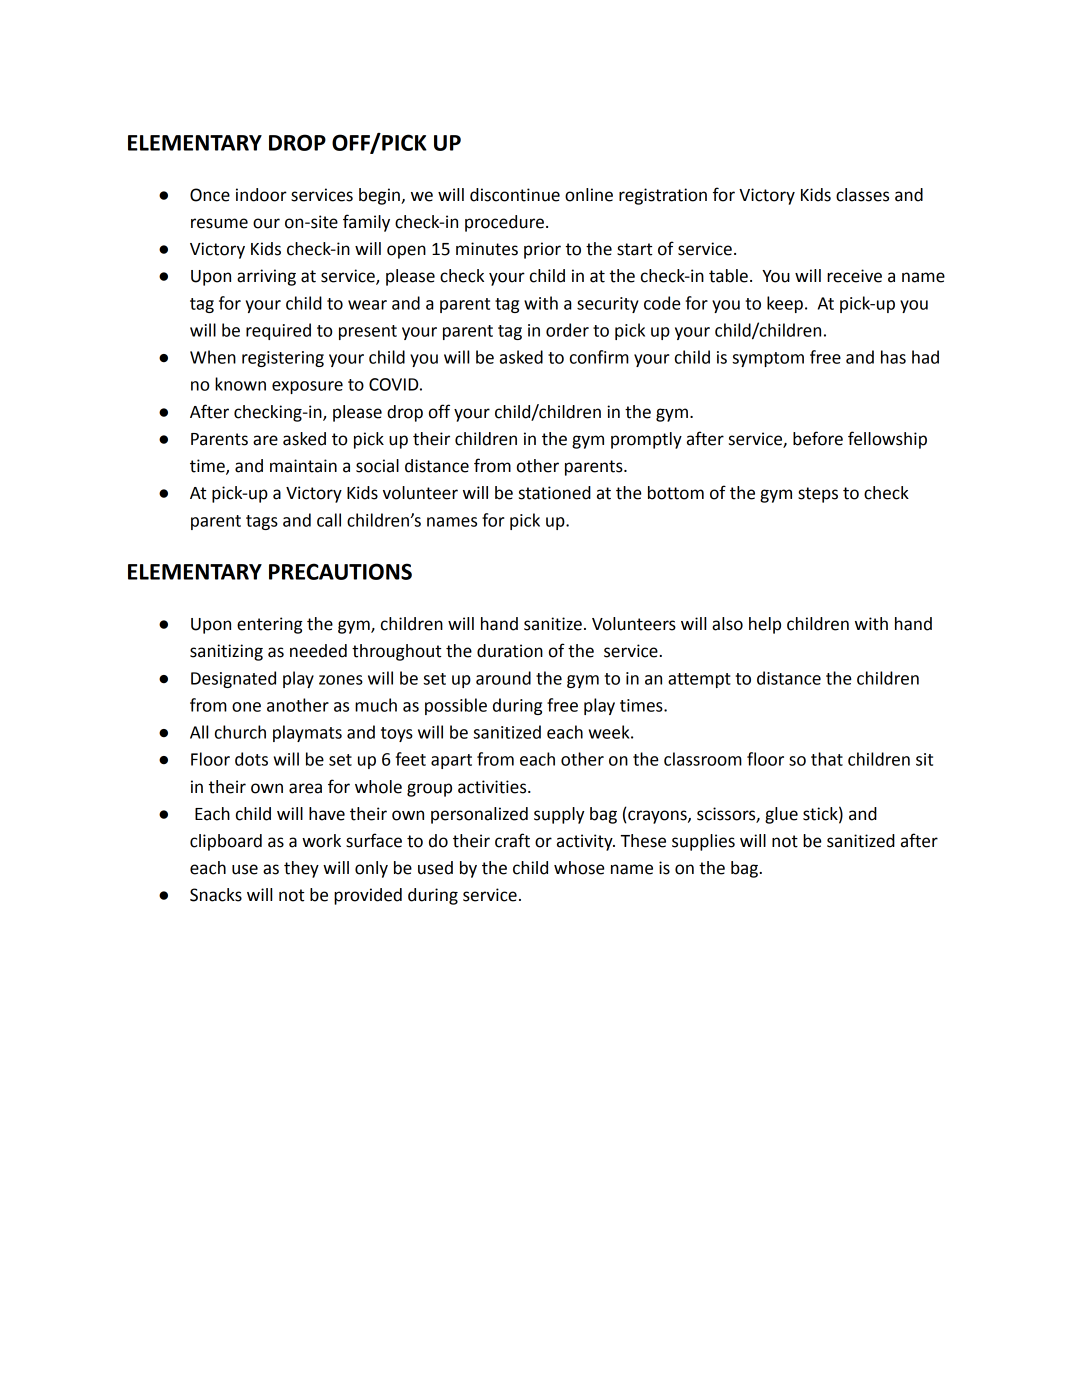 The image size is (1075, 1391). Describe the element at coordinates (579, 868) in the screenshot. I see `whose` at that location.
